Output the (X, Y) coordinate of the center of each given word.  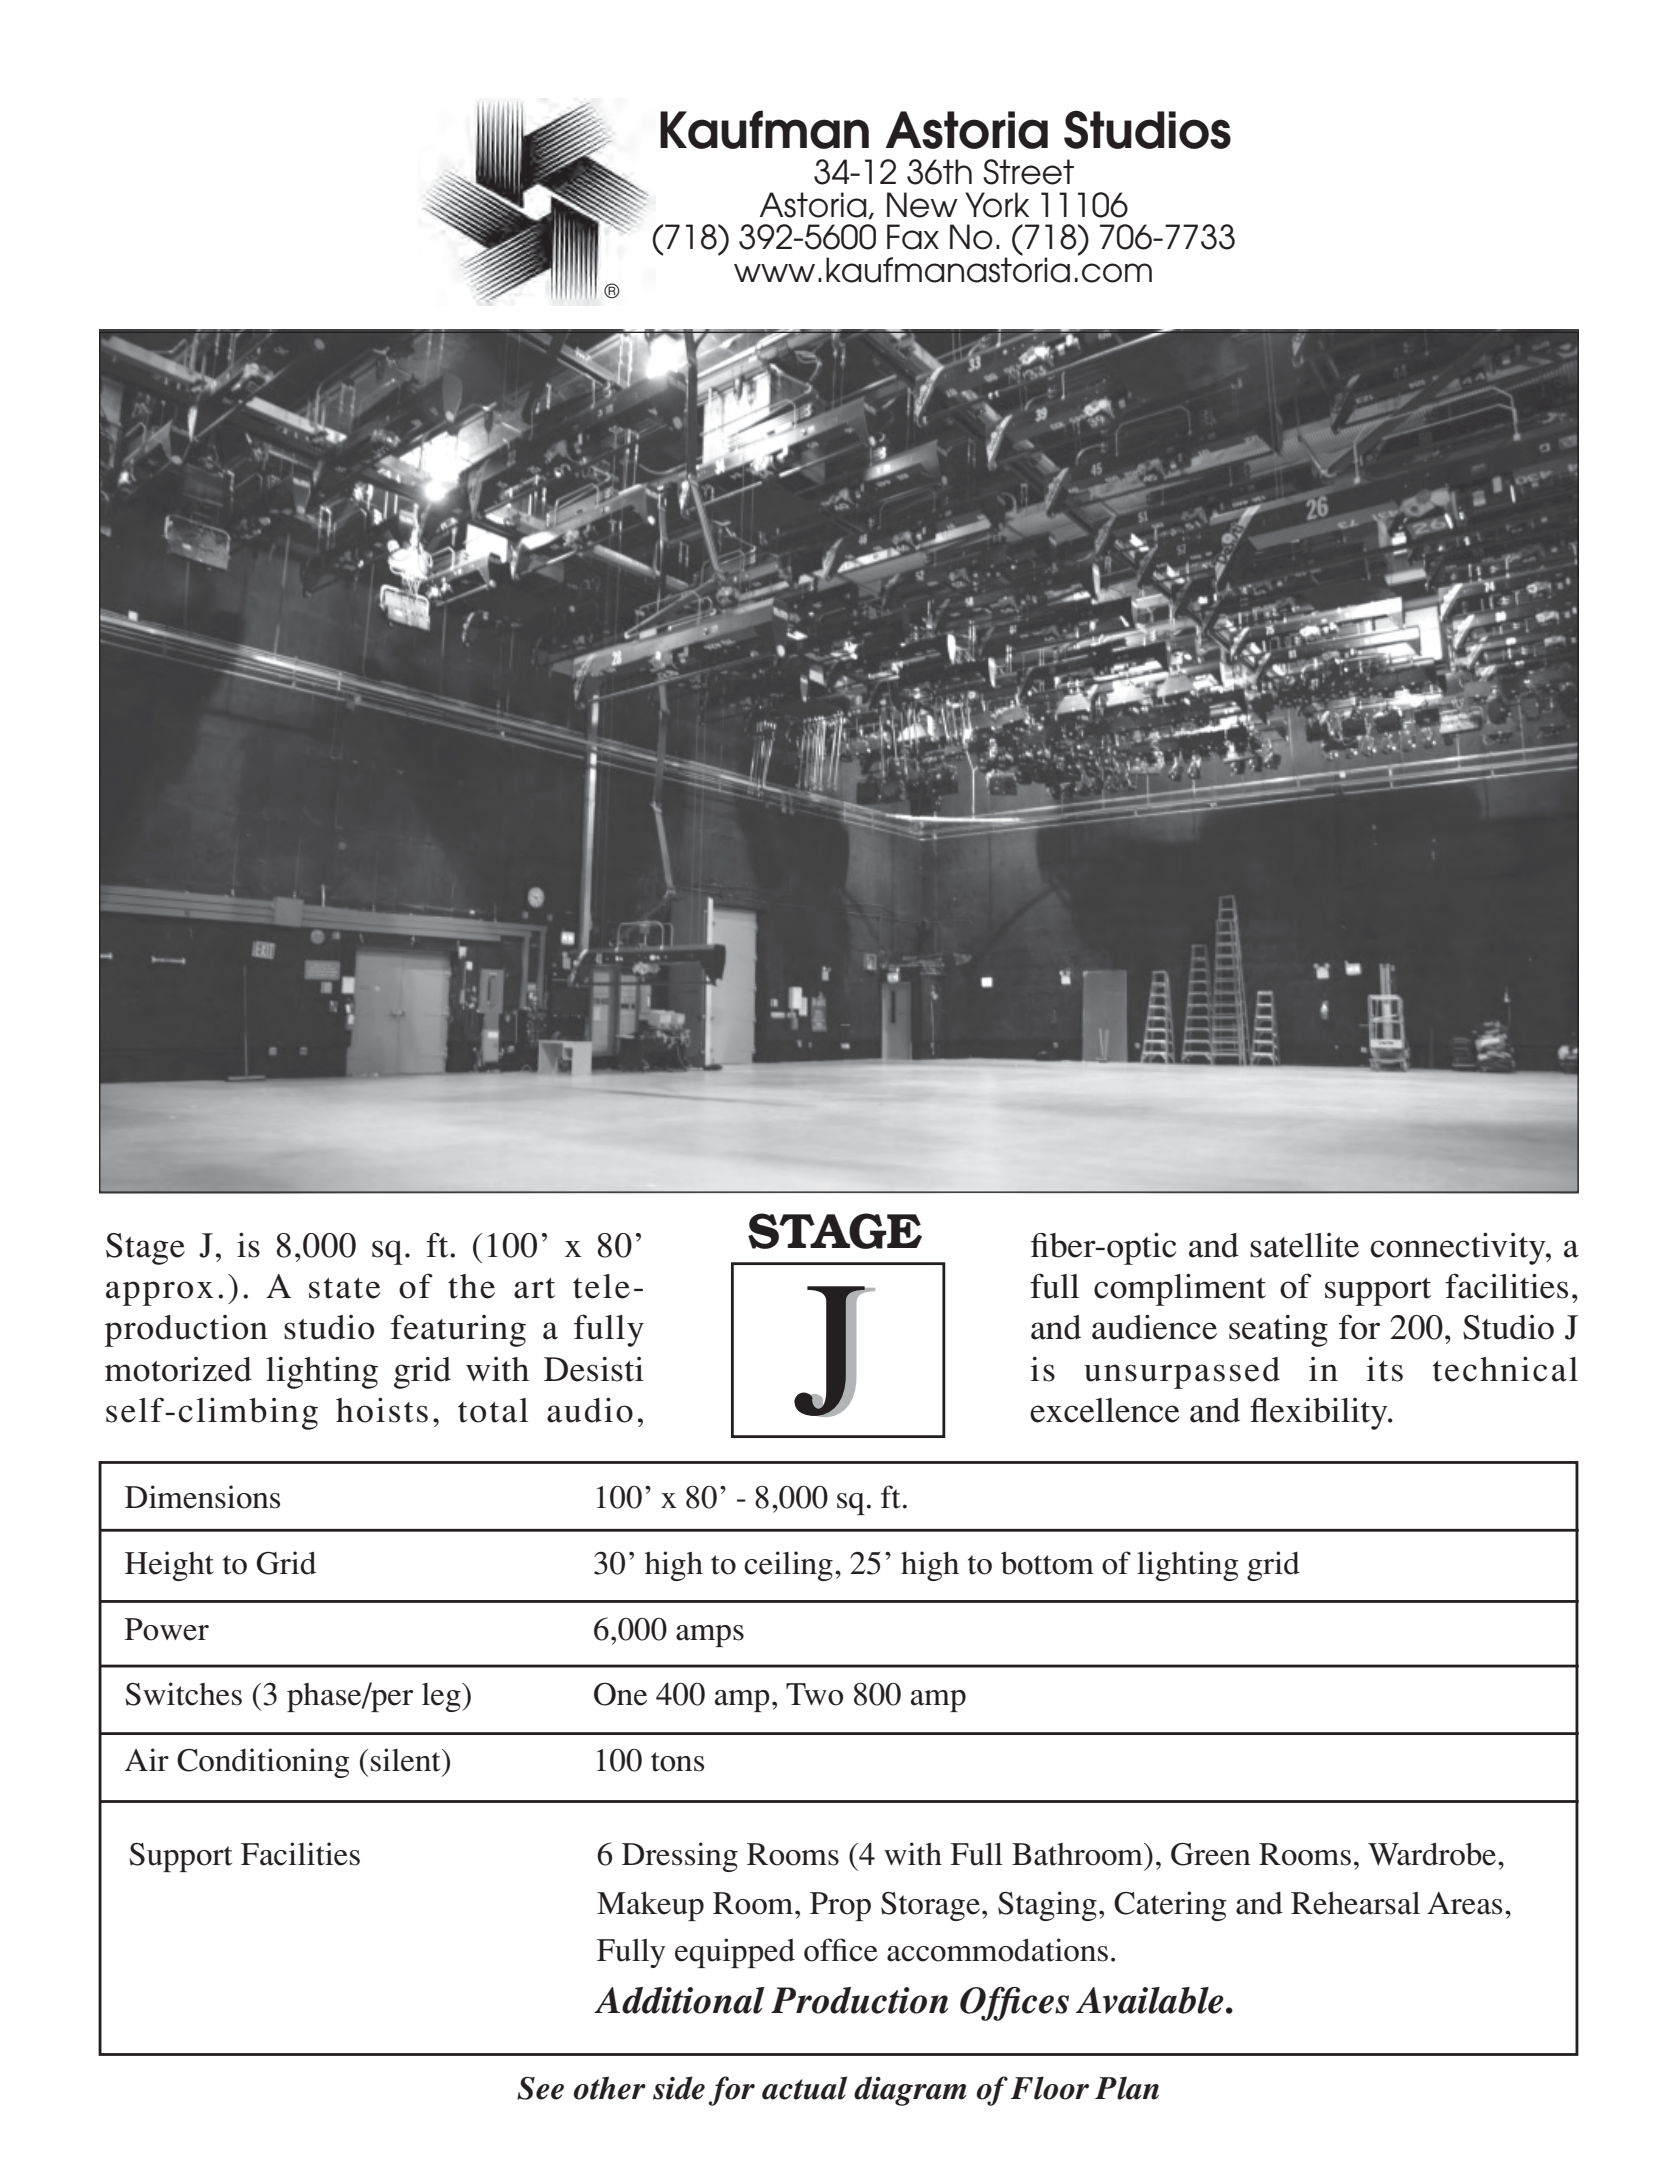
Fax (913, 237)
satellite (1304, 1245)
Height (169, 1566)
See (540, 2088)
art (534, 1288)
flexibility (1320, 1413)
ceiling (788, 1566)
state (345, 1288)
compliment (1180, 1289)
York (997, 205)
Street (1028, 172)
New (922, 205)
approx (160, 1293)
